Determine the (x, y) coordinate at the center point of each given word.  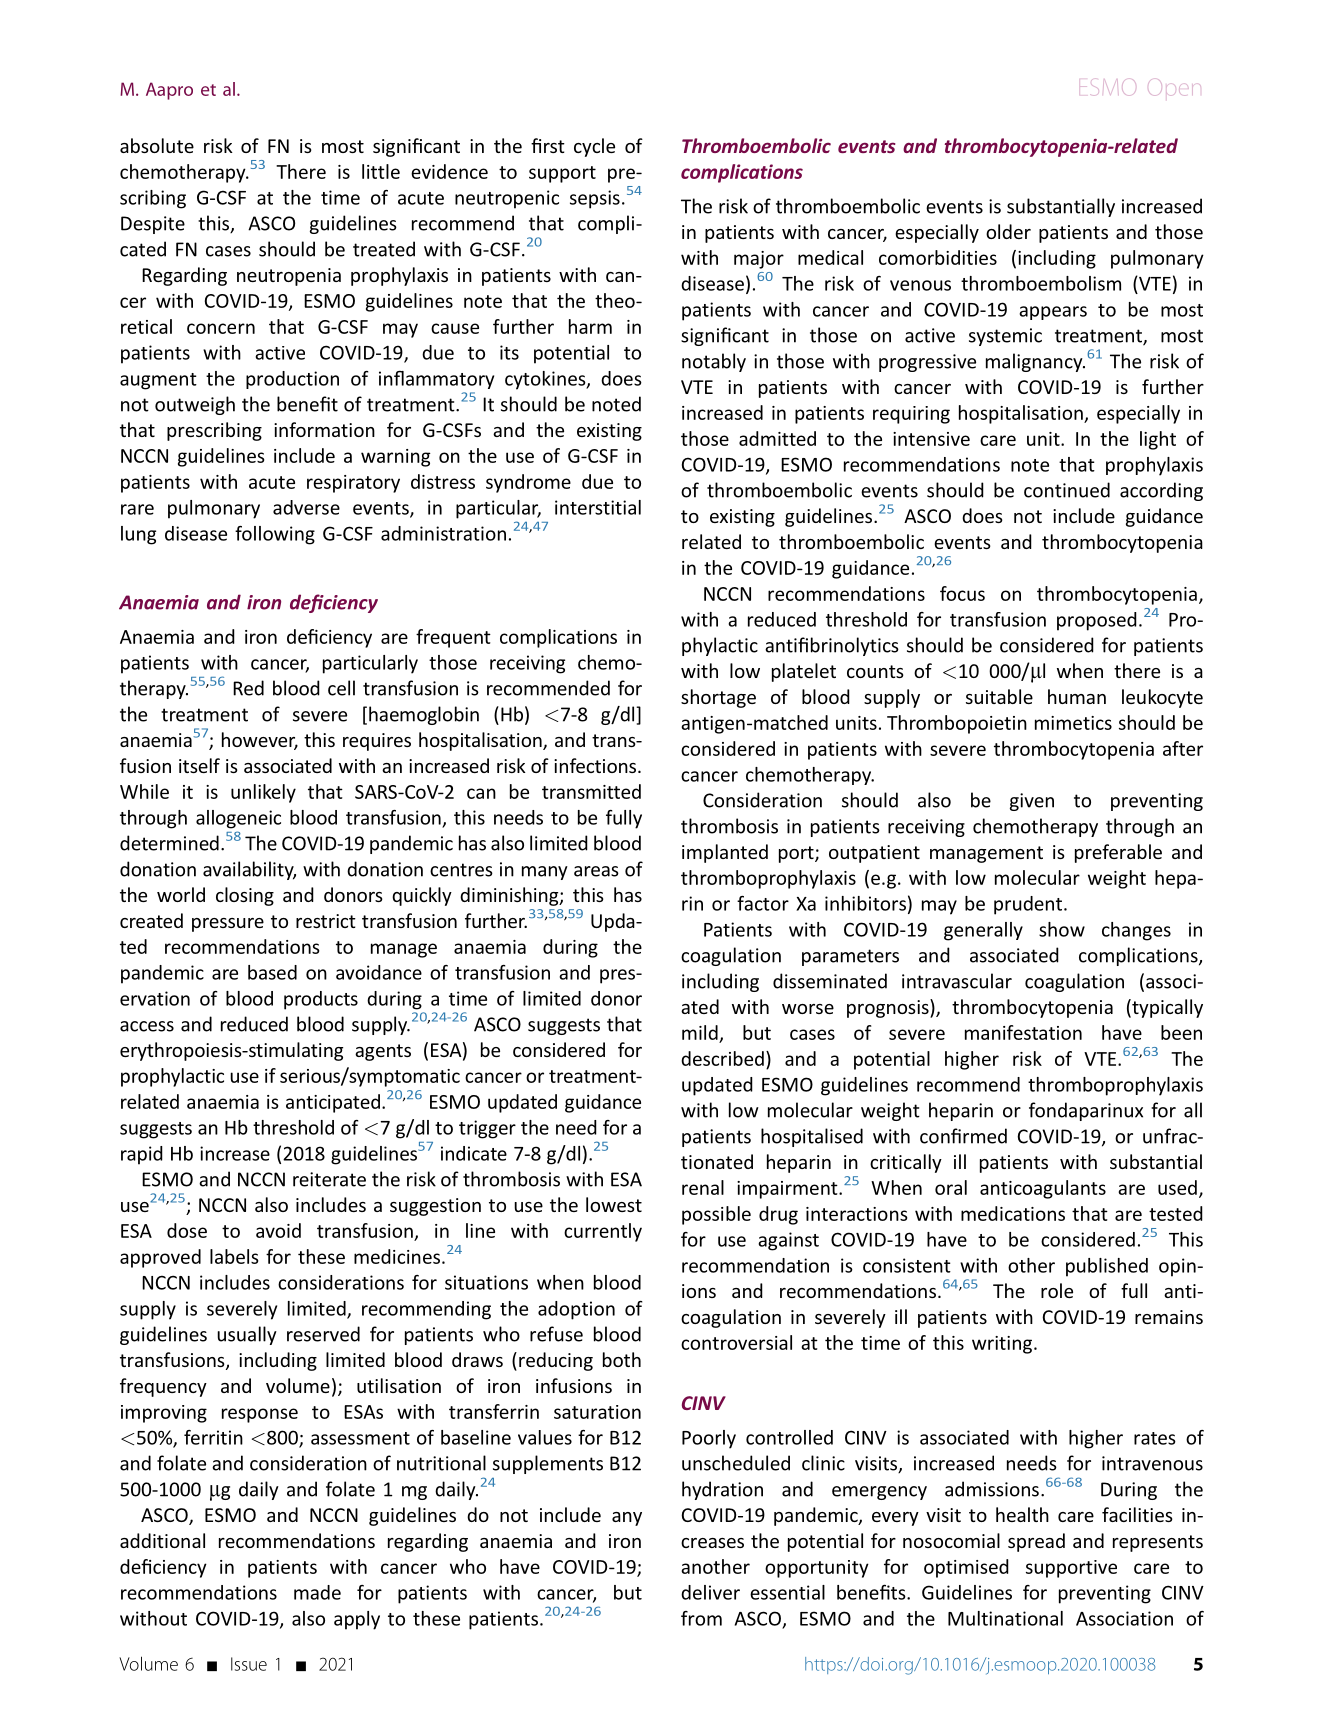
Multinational (1005, 1618)
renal (703, 1187)
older (1008, 231)
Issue (249, 1664)
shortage (718, 698)
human (1077, 696)
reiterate (329, 1179)
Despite (153, 225)
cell (341, 688)
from (701, 1618)
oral (951, 1187)
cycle (594, 147)
